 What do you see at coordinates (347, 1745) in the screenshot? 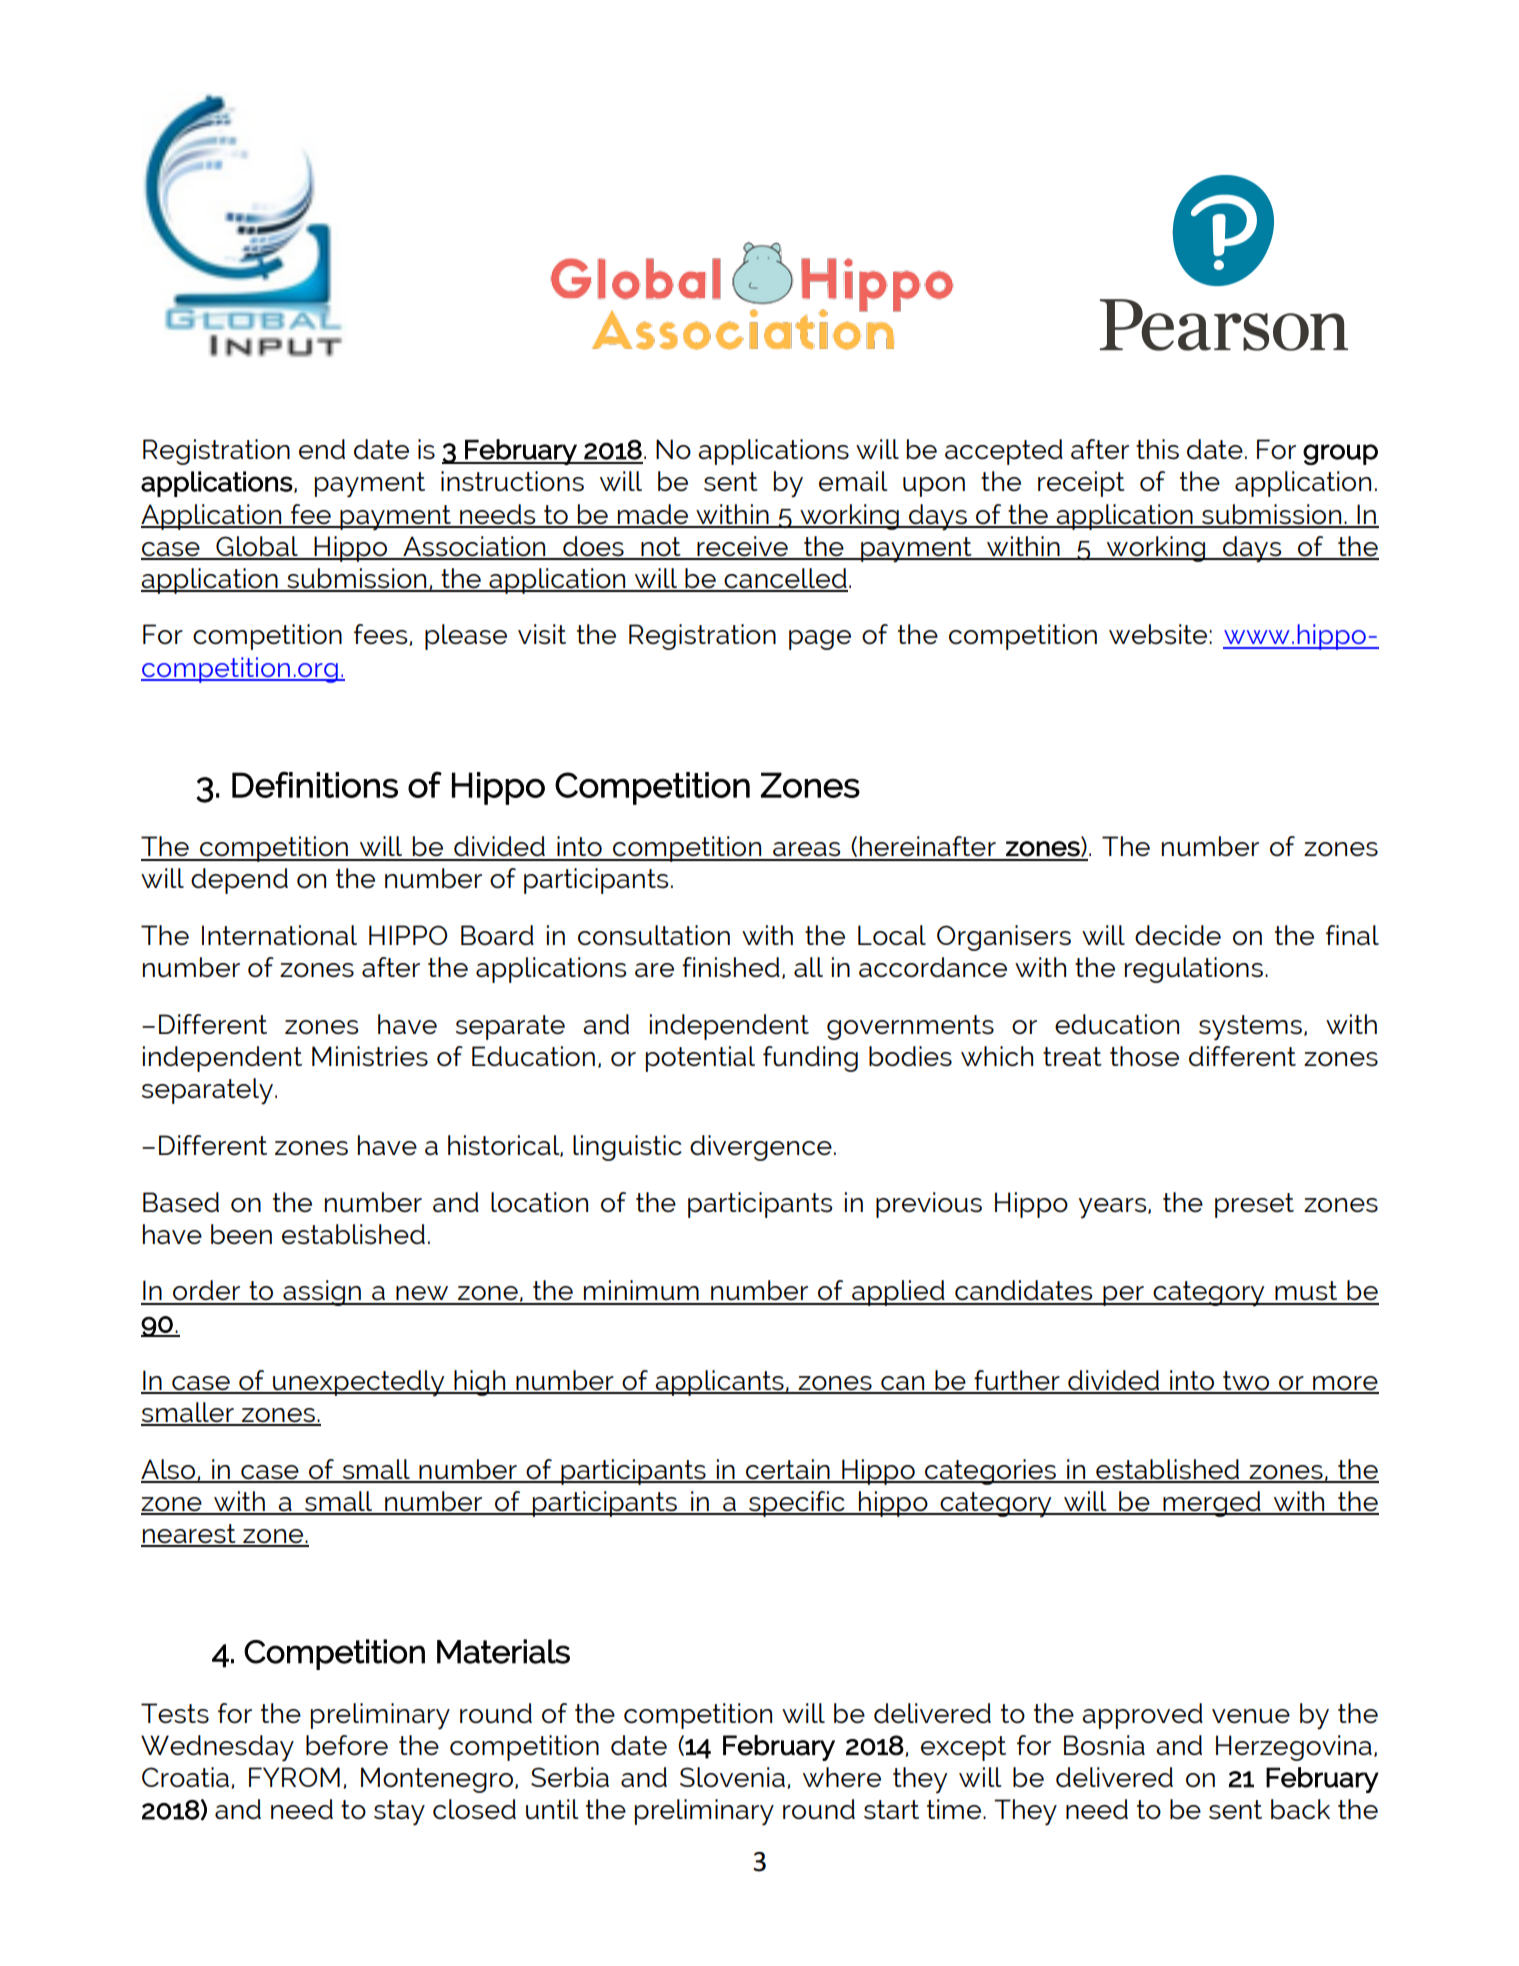
I see `before` at bounding box center [347, 1745].
